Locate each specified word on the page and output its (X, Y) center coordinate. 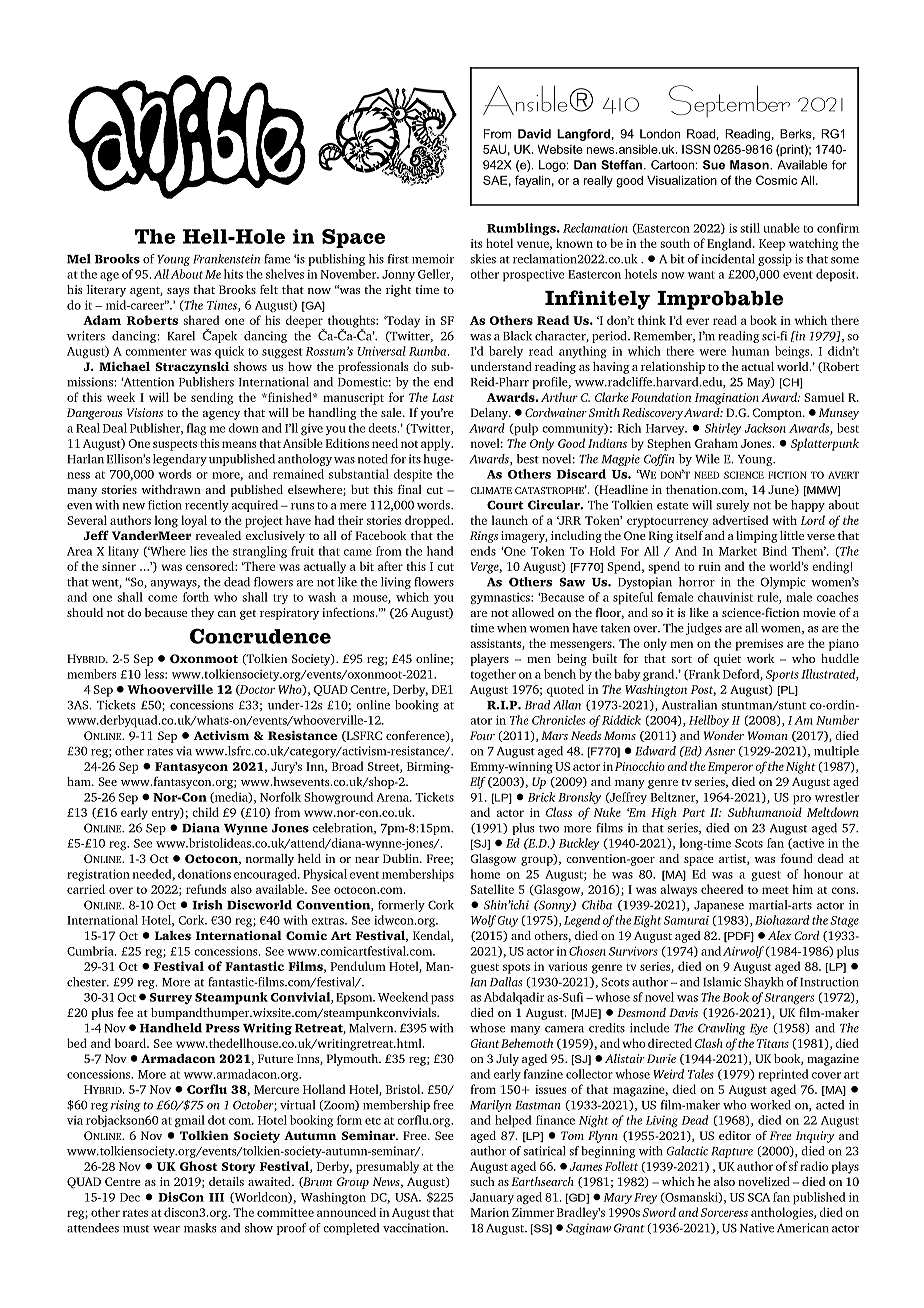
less (155, 674)
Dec (130, 1197)
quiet (727, 660)
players (489, 660)
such (483, 1181)
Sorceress (724, 1212)
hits (233, 274)
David (534, 134)
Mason (750, 165)
